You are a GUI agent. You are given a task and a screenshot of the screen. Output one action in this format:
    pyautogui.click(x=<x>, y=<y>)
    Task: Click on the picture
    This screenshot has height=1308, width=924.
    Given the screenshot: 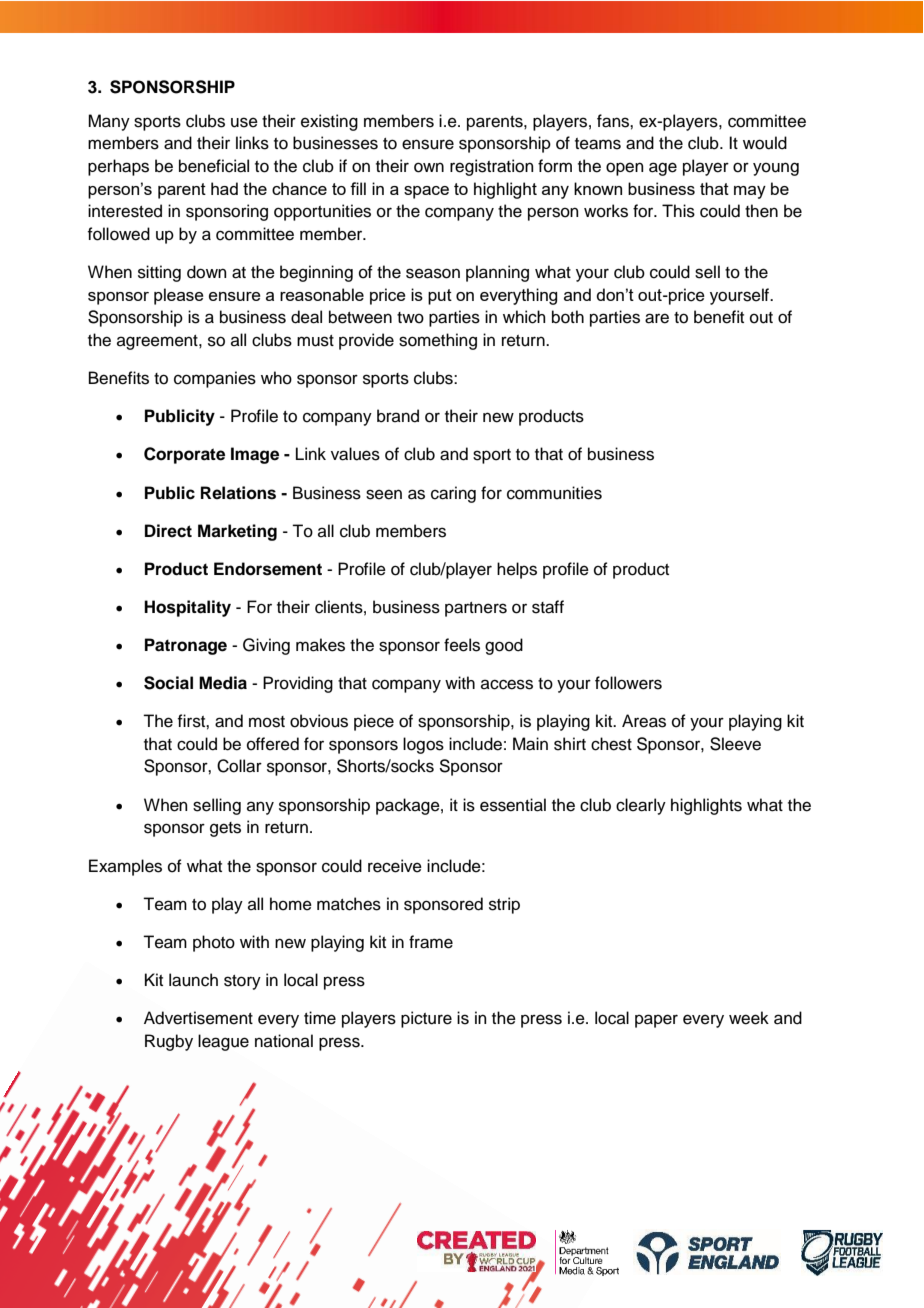 What is the action you would take?
    pyautogui.click(x=426, y=1019)
